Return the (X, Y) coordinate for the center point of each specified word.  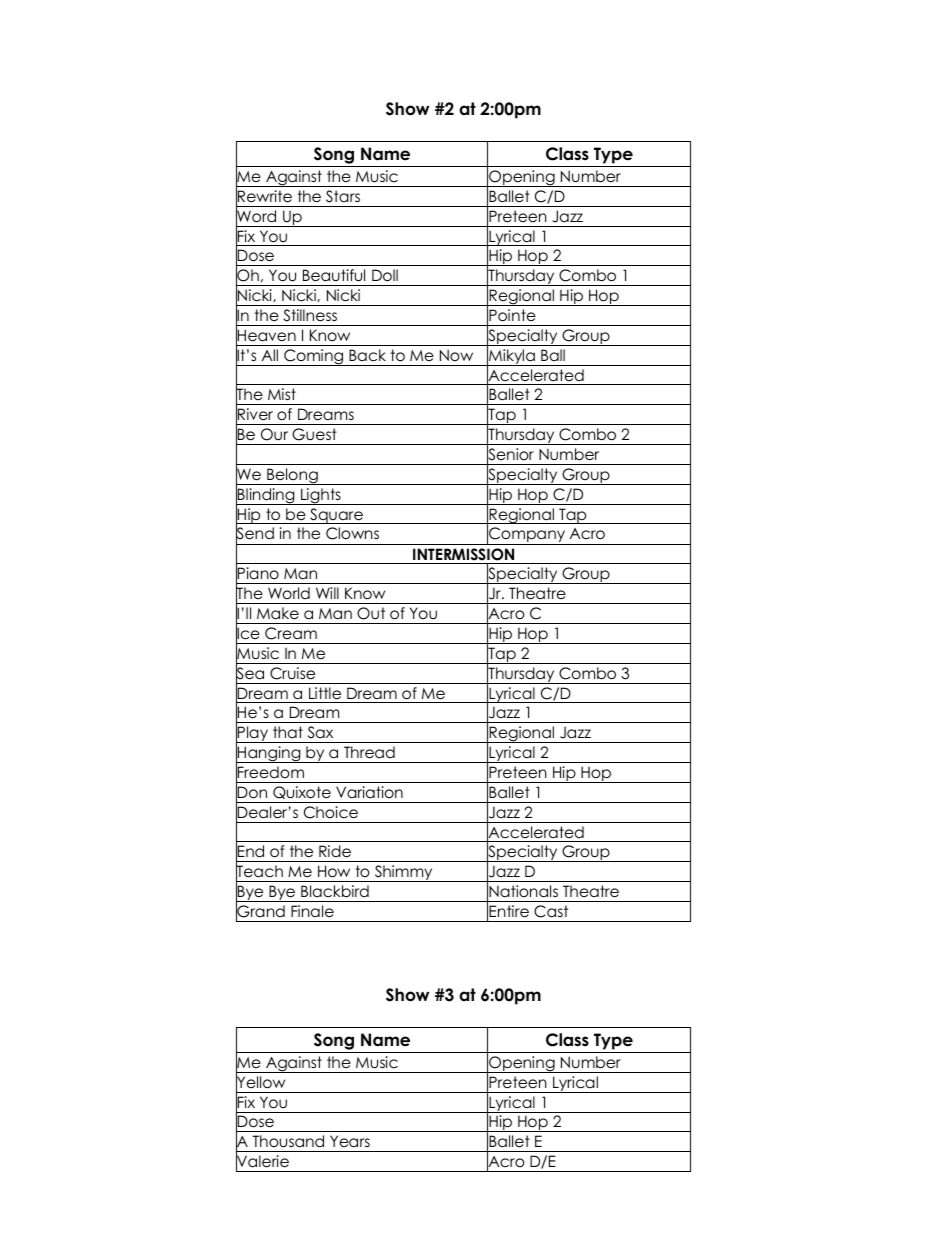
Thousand (288, 1141)
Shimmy (404, 873)
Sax (320, 732)
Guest (314, 434)
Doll (385, 275)
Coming (314, 357)
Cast (551, 911)
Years (350, 1141)
